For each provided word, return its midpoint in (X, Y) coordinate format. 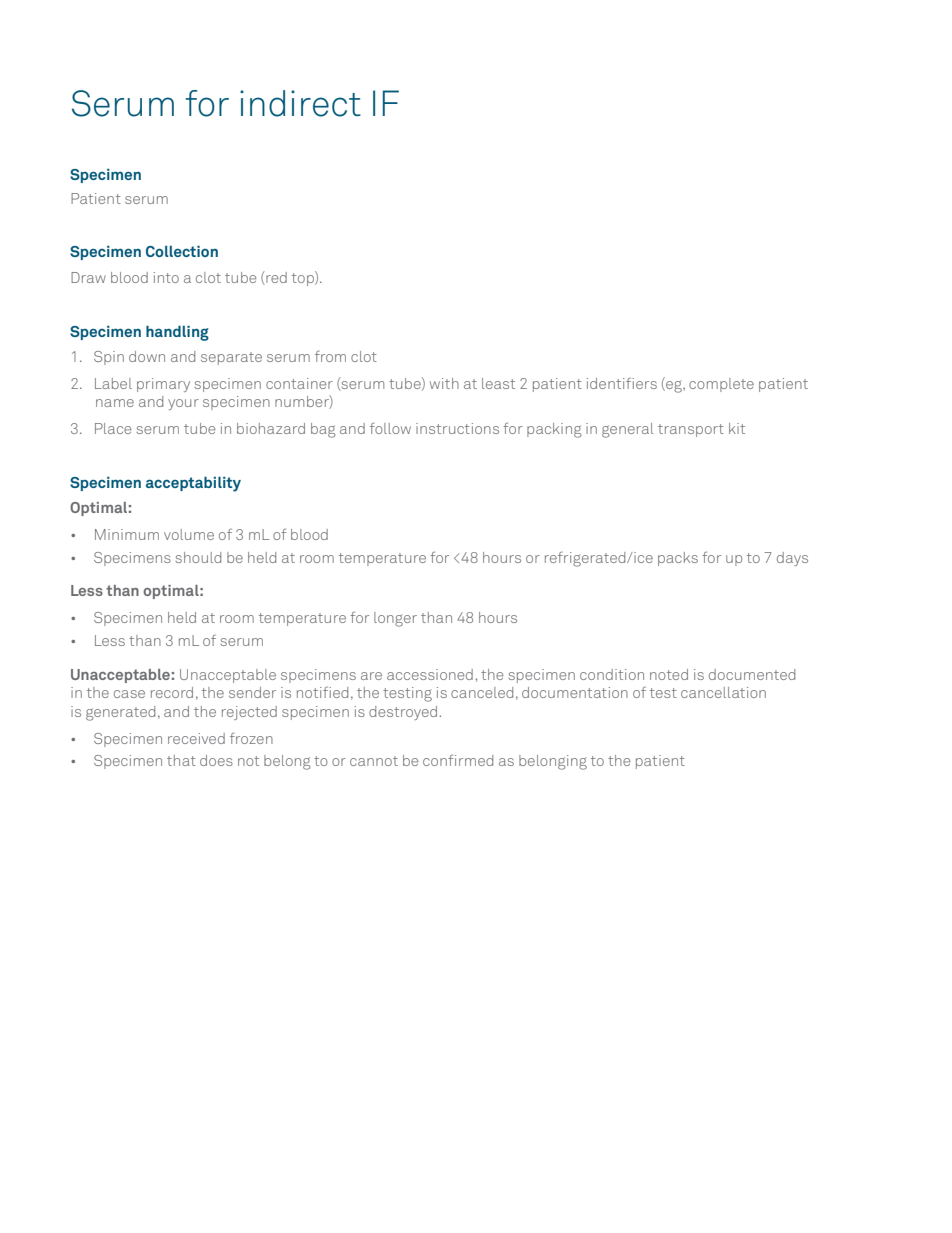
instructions (457, 428)
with (444, 383)
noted (669, 674)
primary (163, 385)
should (198, 557)
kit (737, 428)
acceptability (193, 484)
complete (721, 385)
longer (395, 619)
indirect (300, 103)
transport (691, 430)
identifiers (622, 383)
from (330, 356)
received (196, 738)
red (275, 278)
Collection (182, 251)
